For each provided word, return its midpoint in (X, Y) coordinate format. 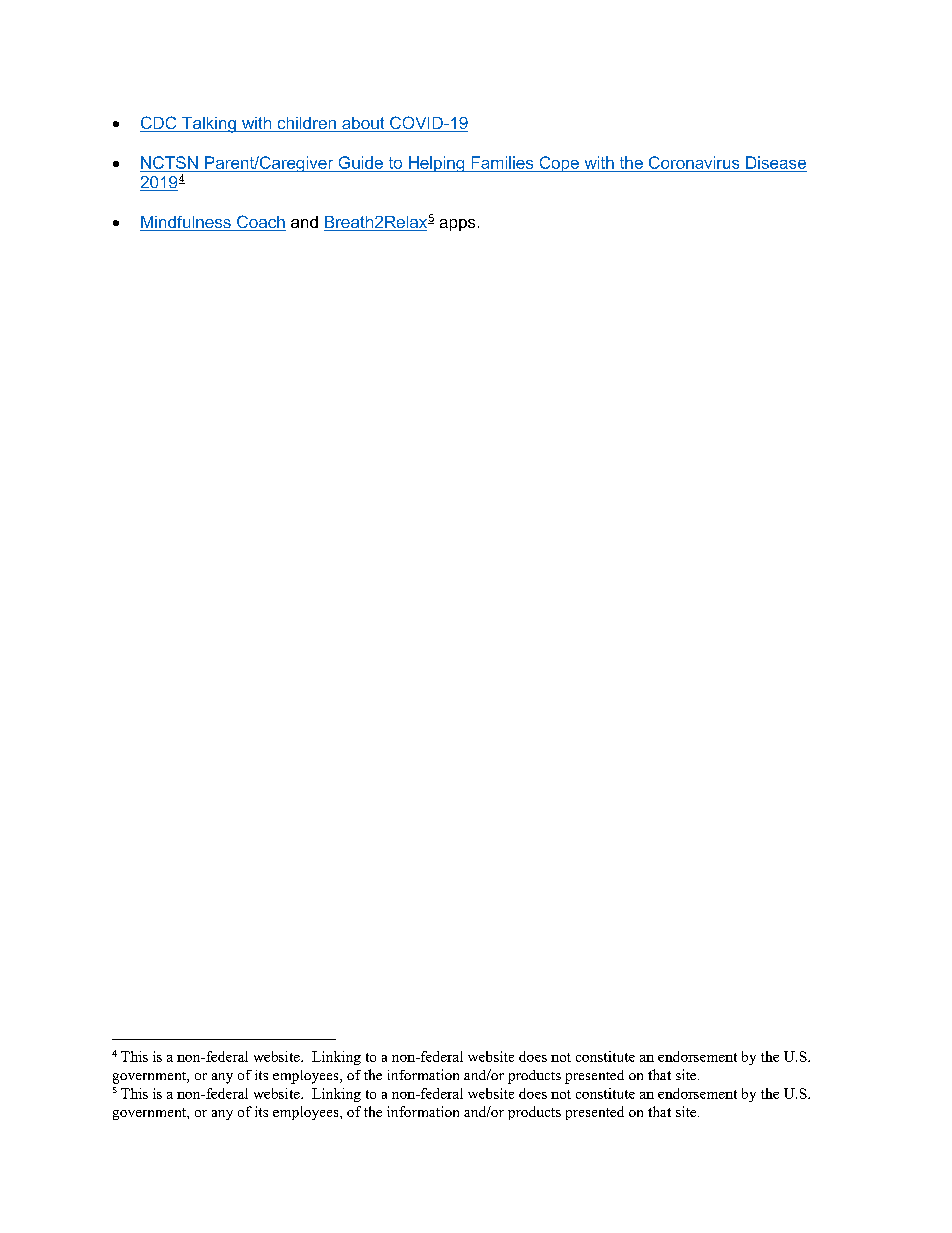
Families (502, 162)
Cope (559, 164)
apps (457, 225)
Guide (361, 162)
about (363, 124)
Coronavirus (694, 162)
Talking (209, 125)
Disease (776, 162)
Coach (260, 223)
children (306, 124)
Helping (436, 164)
